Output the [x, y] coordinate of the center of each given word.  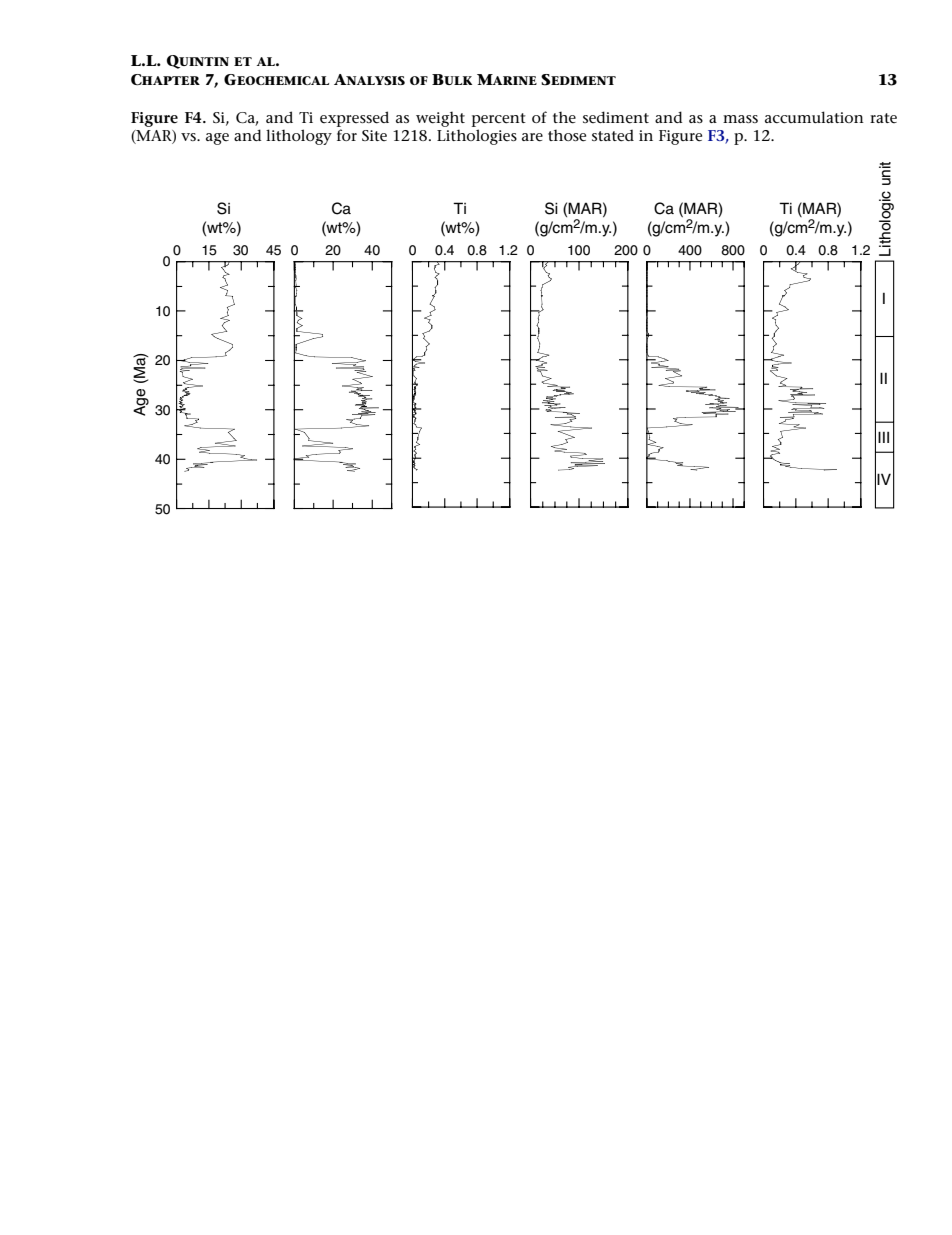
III [883, 437]
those [567, 135]
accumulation [814, 117]
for [347, 135]
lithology [299, 137]
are [532, 137]
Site [374, 135]
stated [613, 135]
